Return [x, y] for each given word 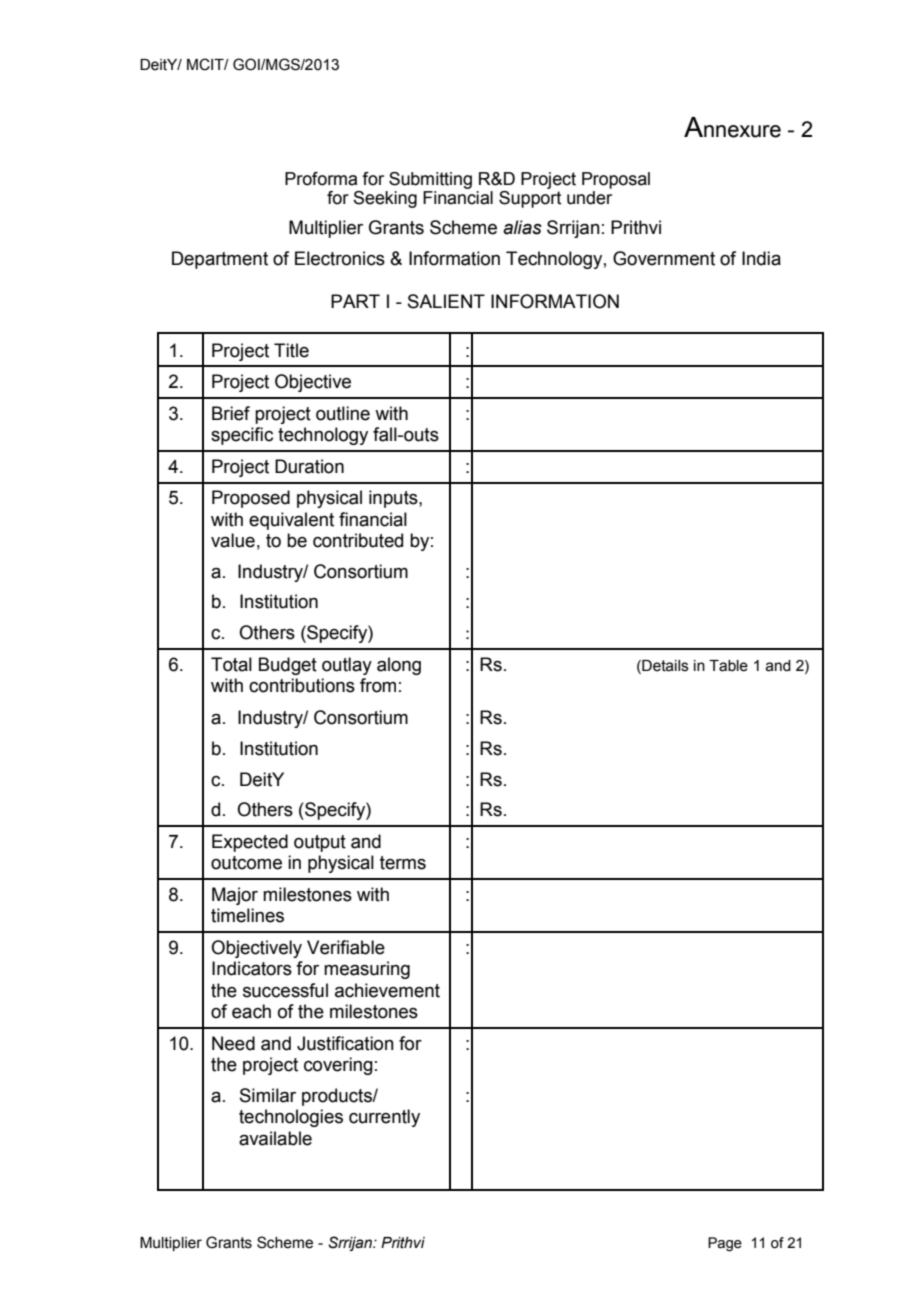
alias [522, 227]
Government [664, 258]
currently [384, 1118]
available [275, 1138]
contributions [302, 685]
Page [725, 1244]
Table [728, 666]
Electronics [340, 258]
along [399, 666]
